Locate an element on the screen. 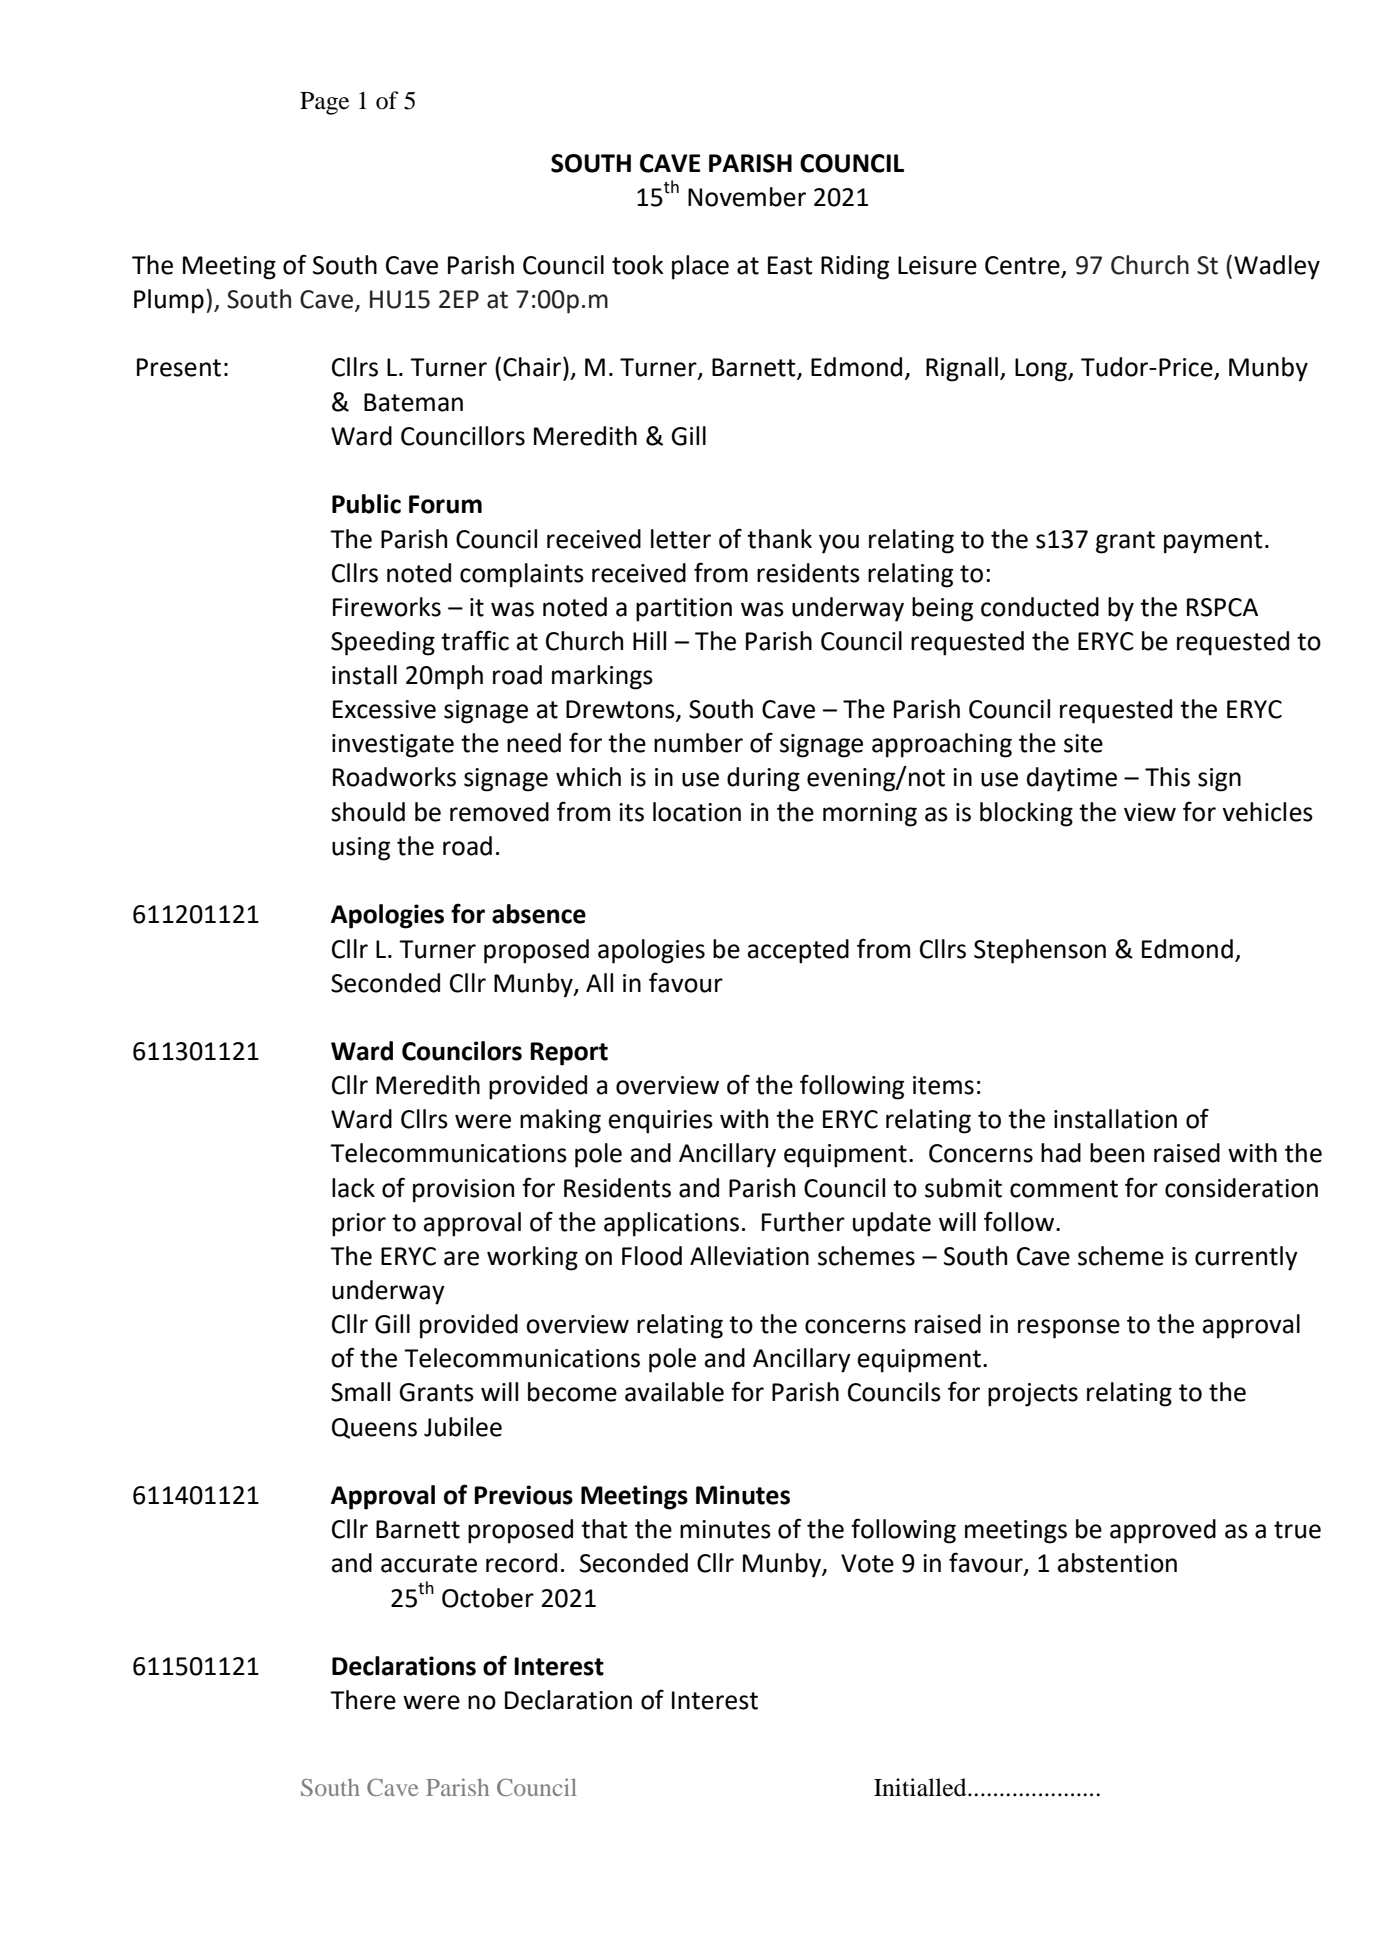 The image size is (1389, 1957). RSPCA is located at coordinates (1222, 607).
